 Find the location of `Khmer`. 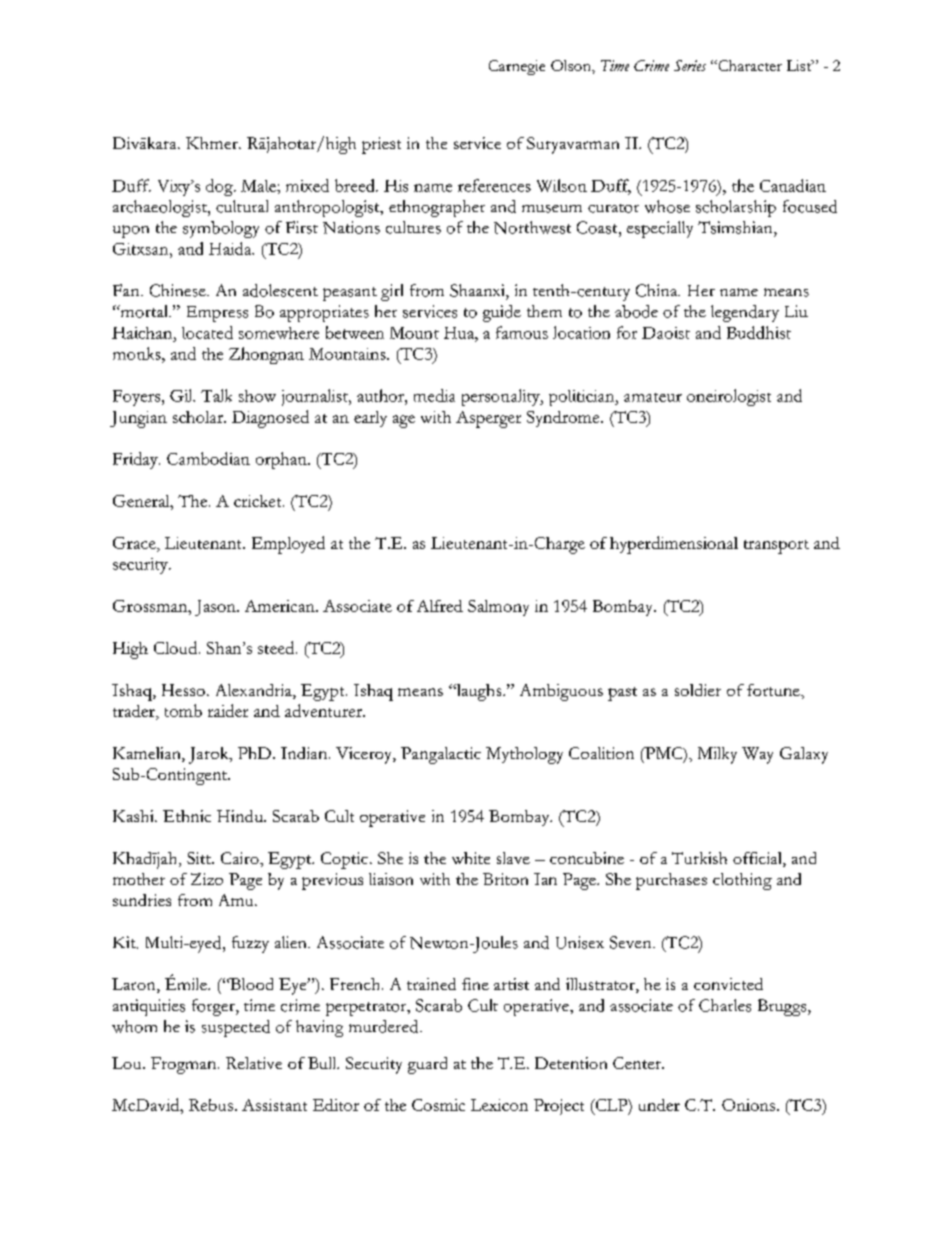

Khmer is located at coordinates (213, 143).
